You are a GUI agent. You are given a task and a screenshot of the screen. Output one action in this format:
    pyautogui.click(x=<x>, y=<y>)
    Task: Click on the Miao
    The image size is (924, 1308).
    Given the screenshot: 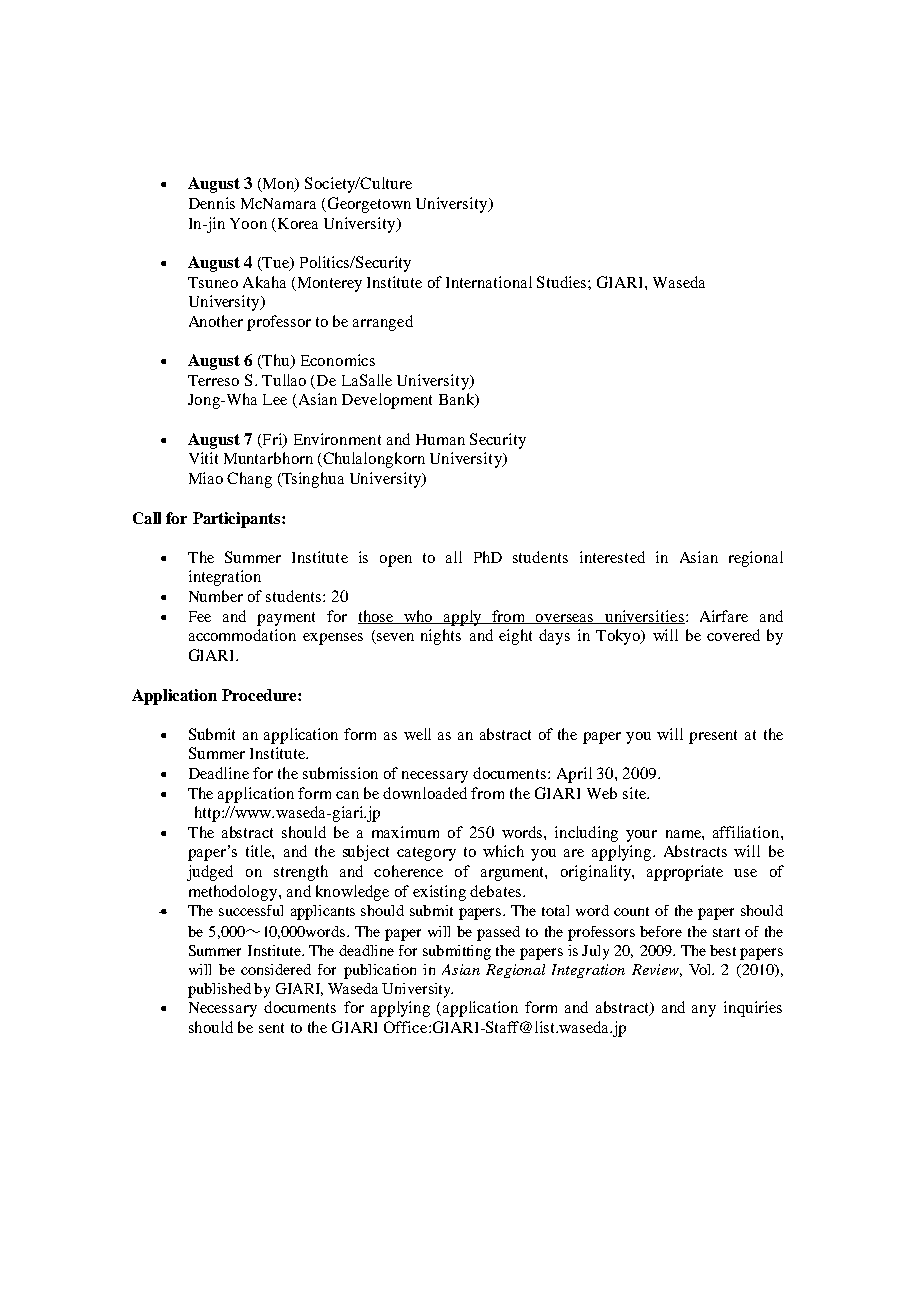 What is the action you would take?
    pyautogui.click(x=206, y=478)
